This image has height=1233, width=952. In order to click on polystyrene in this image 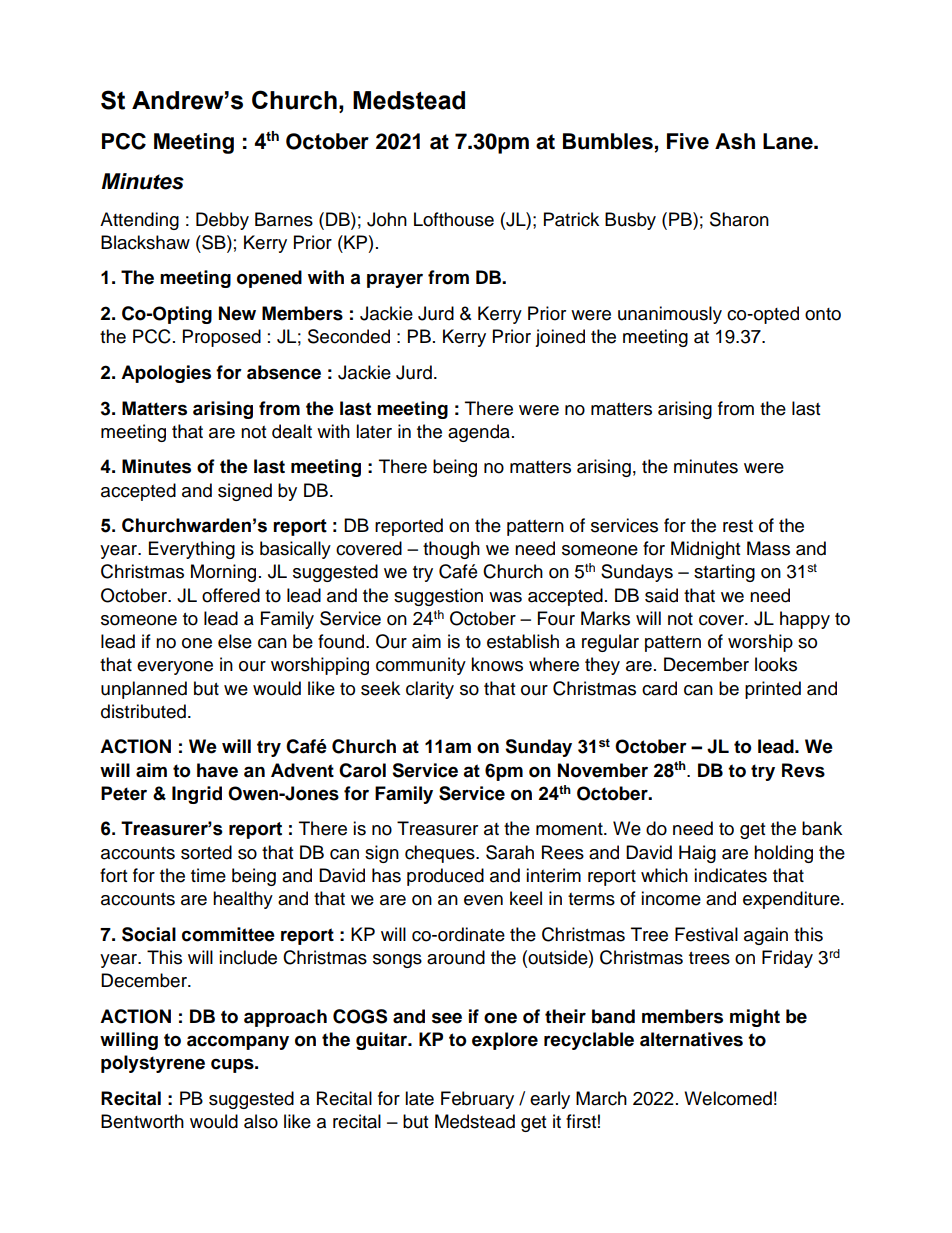, I will do `click(153, 1064)`.
